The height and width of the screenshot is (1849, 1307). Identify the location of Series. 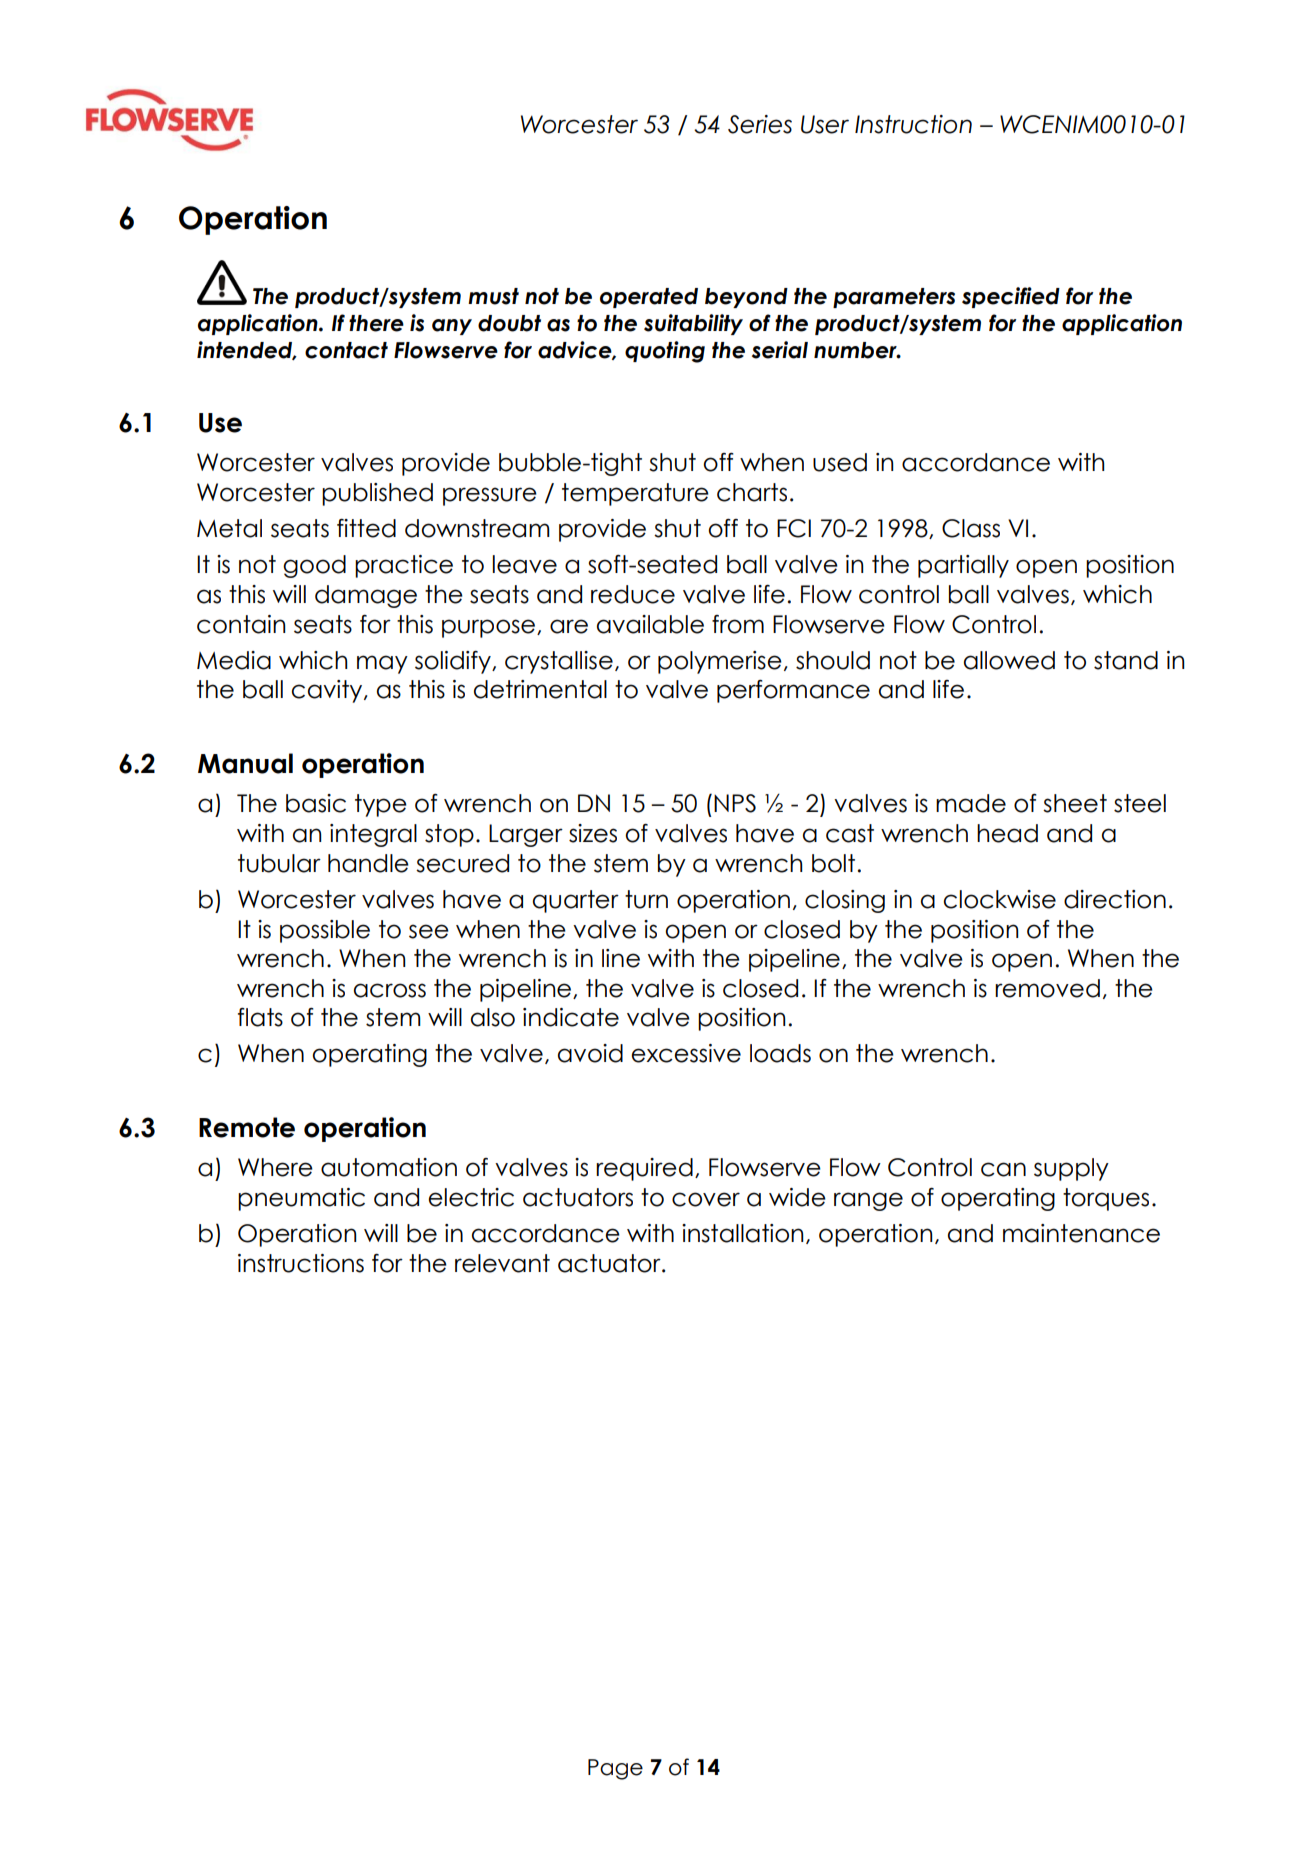
(760, 124).
